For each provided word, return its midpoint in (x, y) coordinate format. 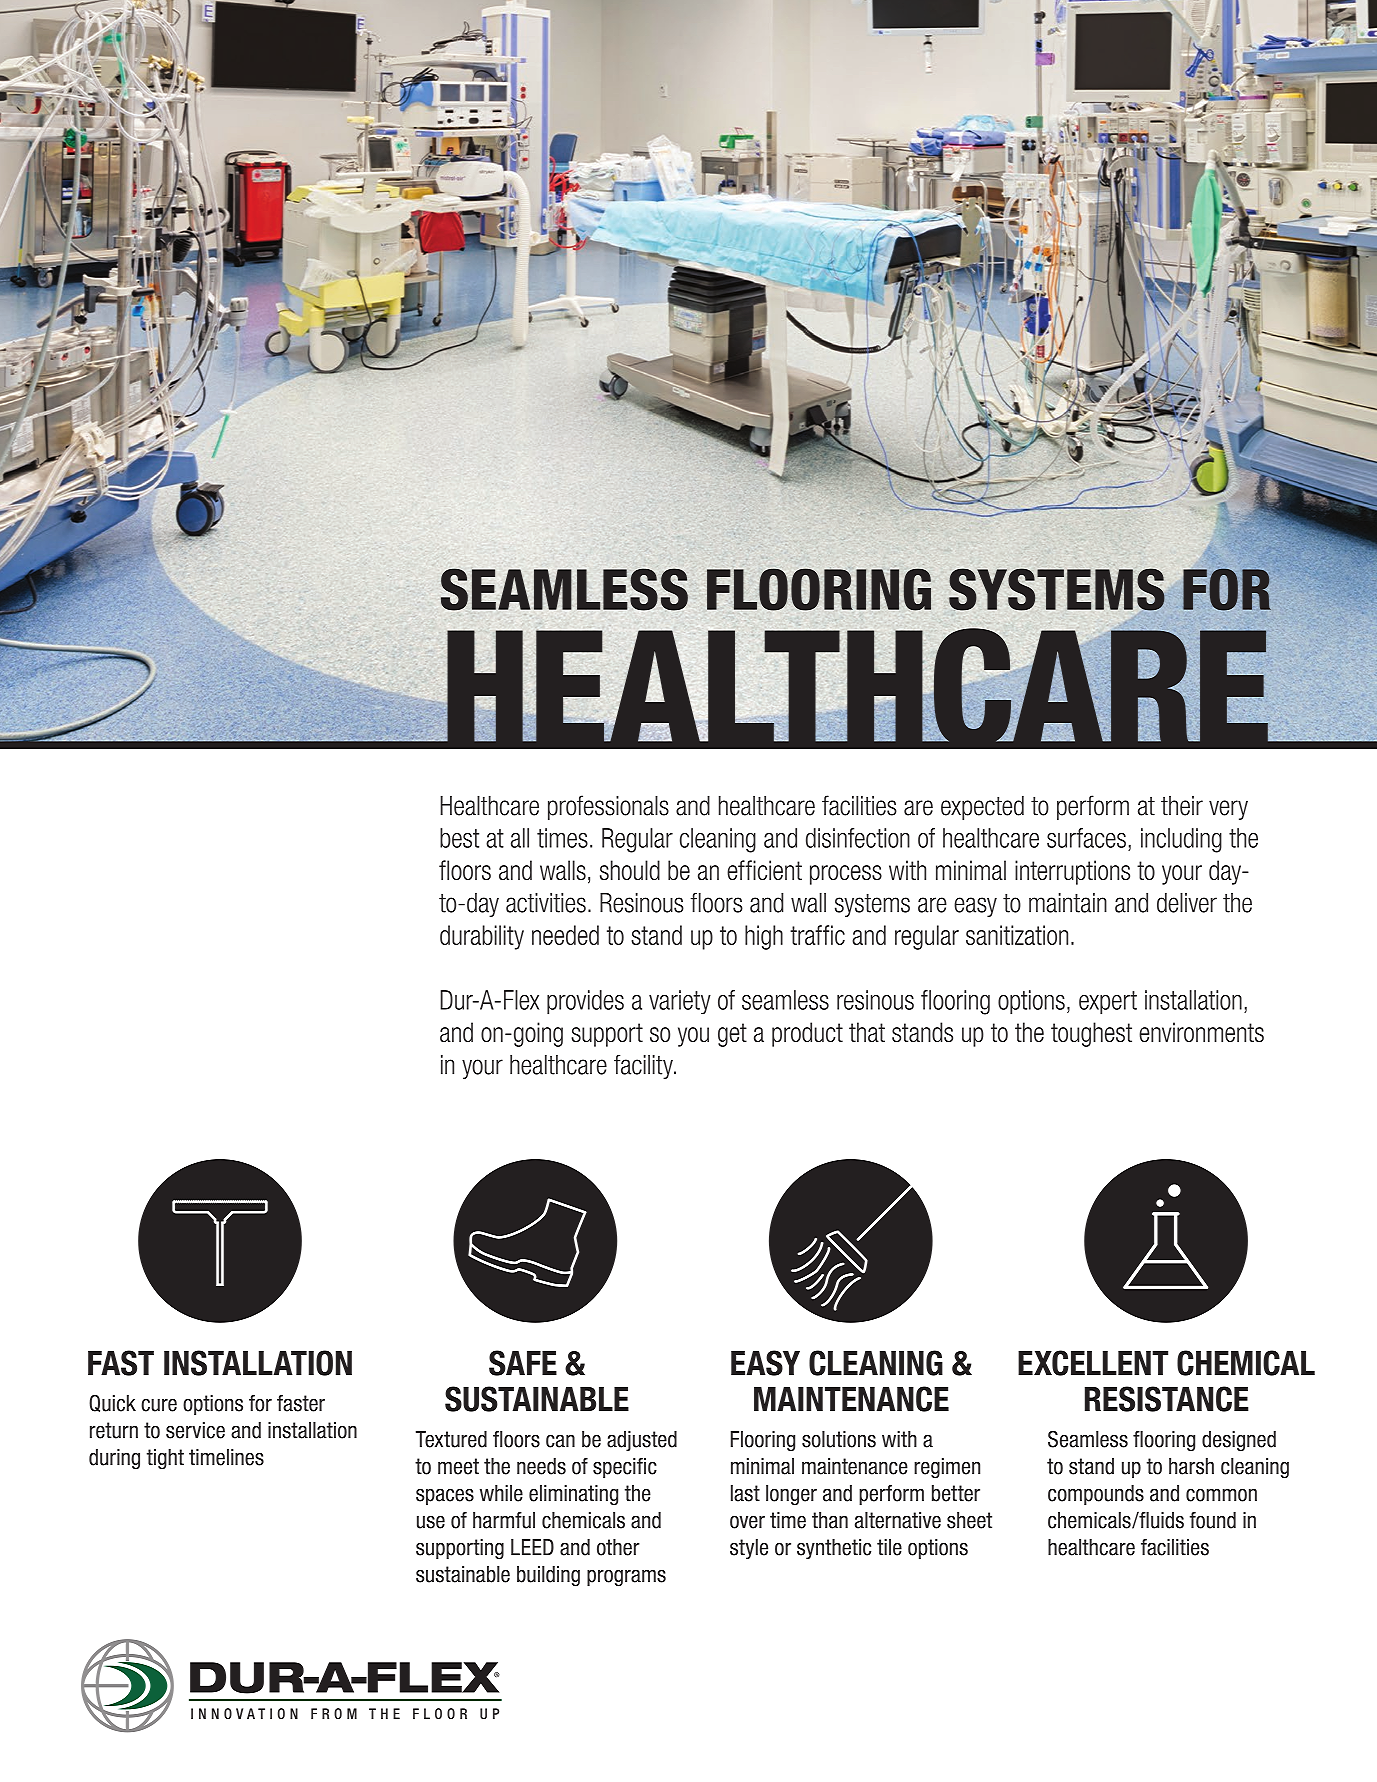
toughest (1091, 1034)
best (459, 838)
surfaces (1086, 838)
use (431, 1522)
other (618, 1547)
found (1213, 1520)
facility (644, 1066)
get (732, 1035)
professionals (608, 807)
